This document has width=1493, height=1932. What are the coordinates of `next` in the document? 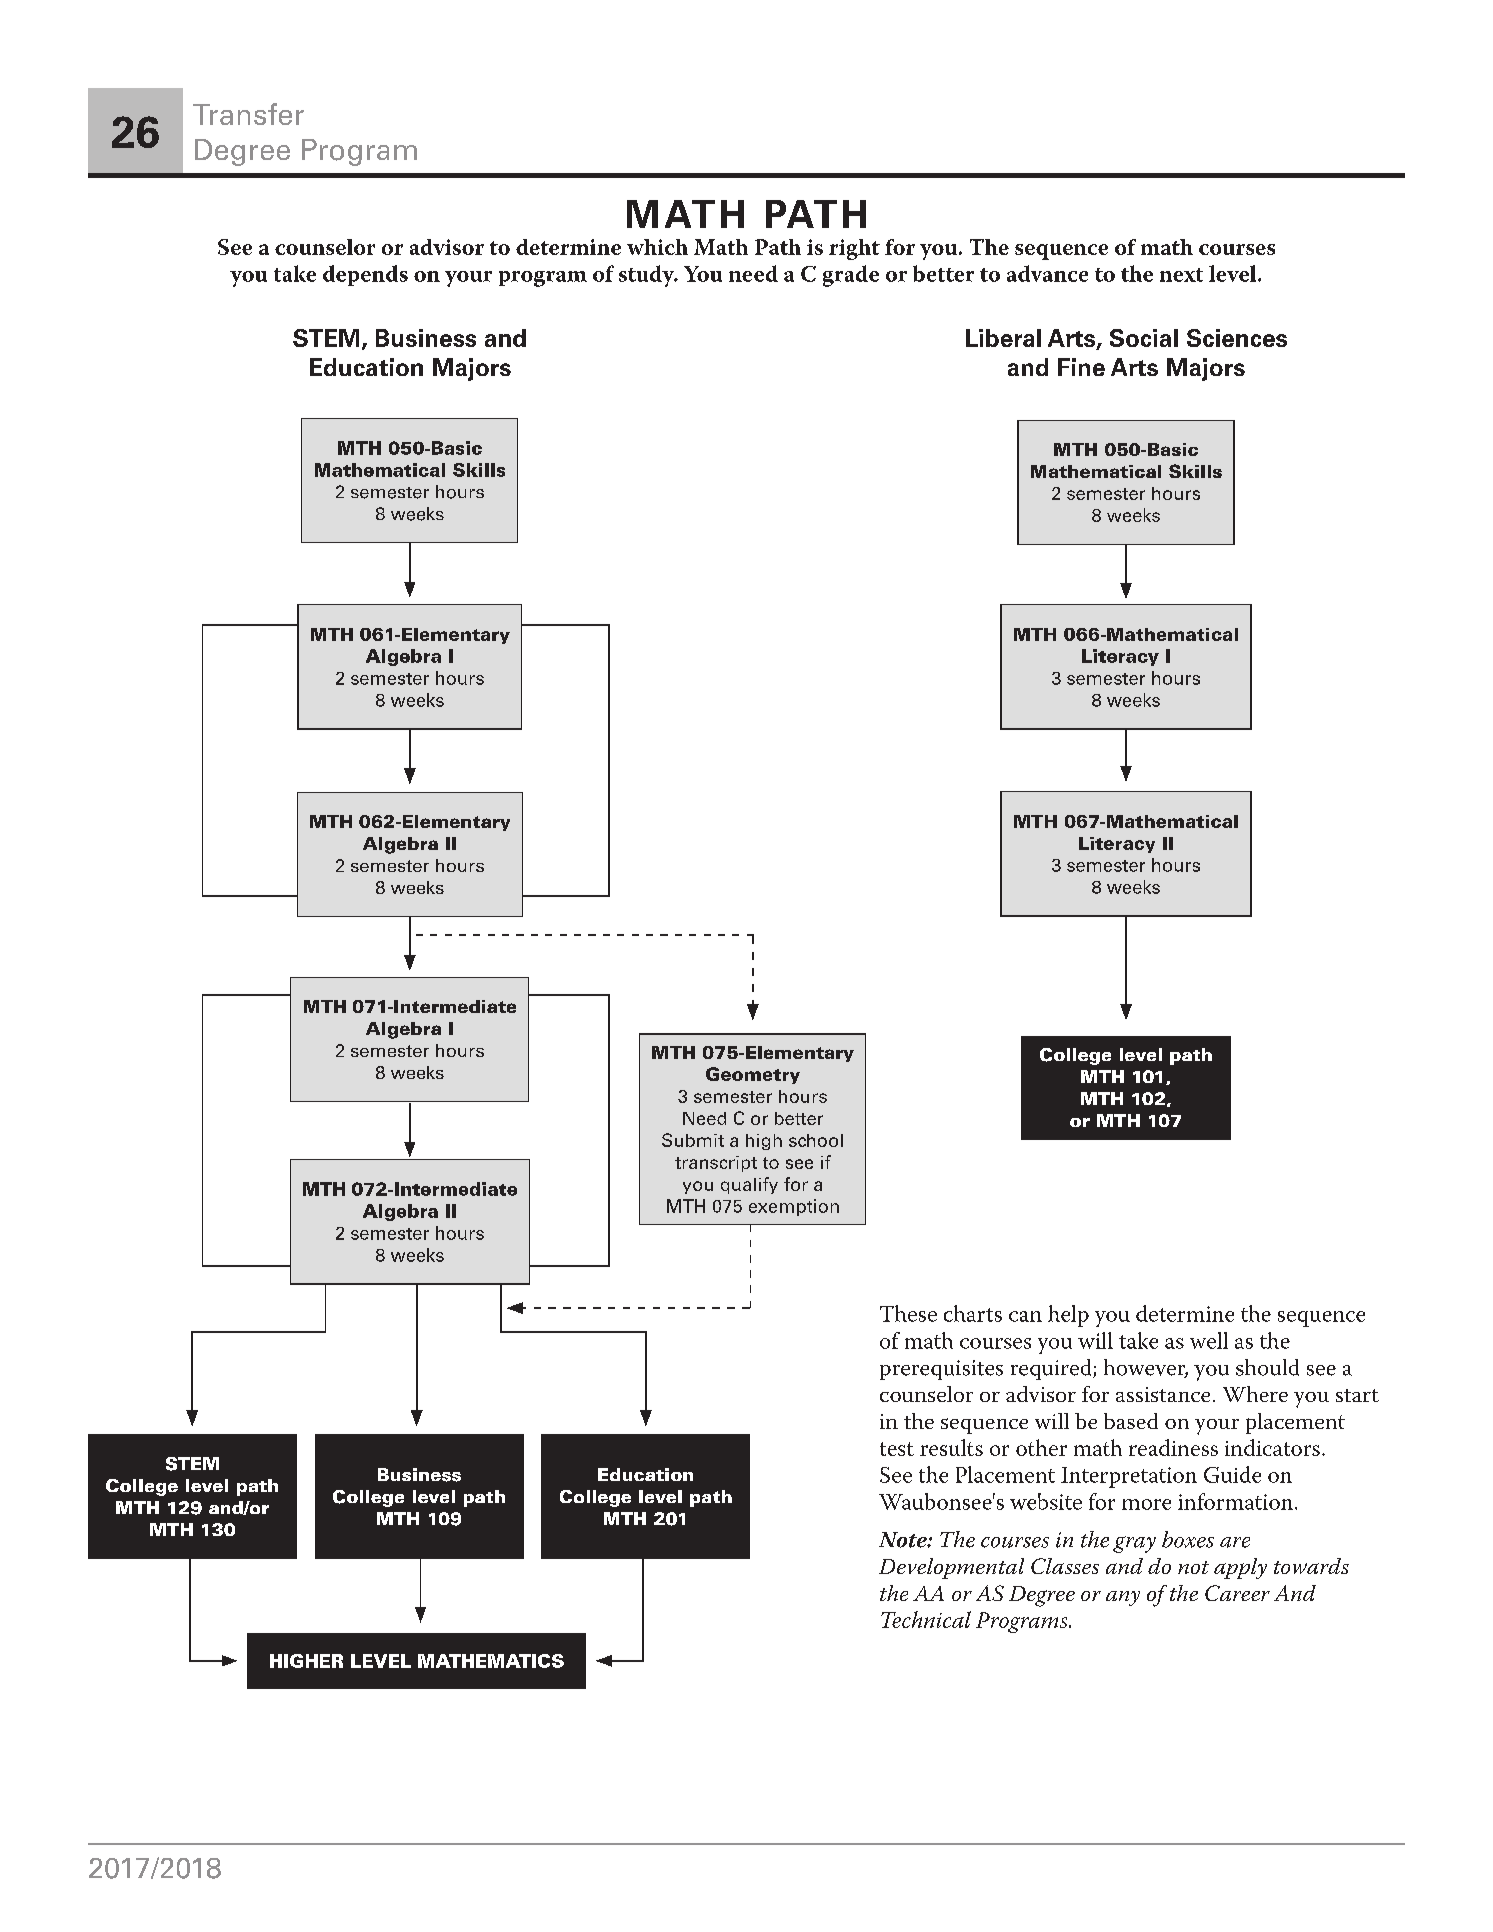 It's located at (1181, 275).
